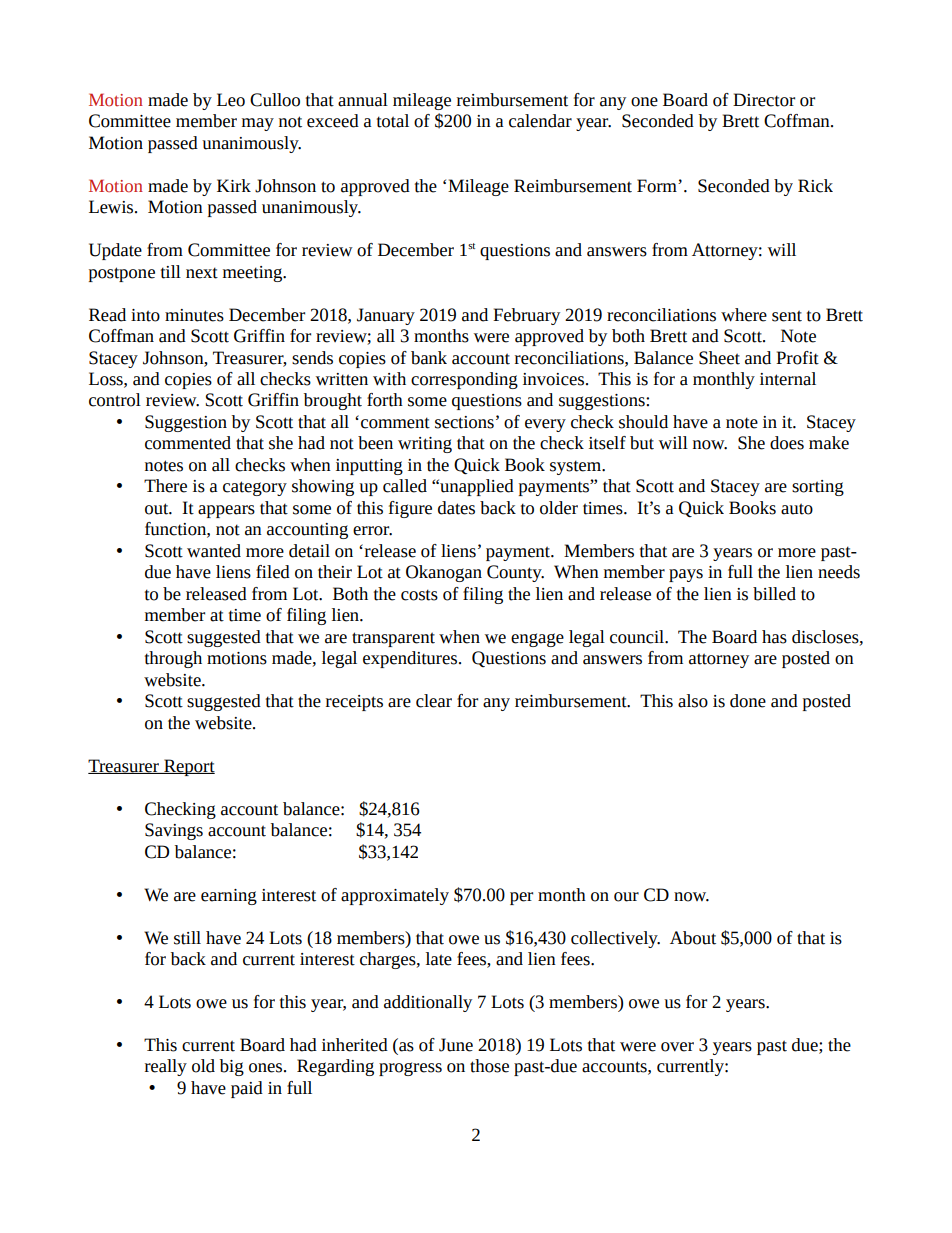 This document has height=1233, width=952. Describe the element at coordinates (764, 100) in the document. I see `Director` at that location.
